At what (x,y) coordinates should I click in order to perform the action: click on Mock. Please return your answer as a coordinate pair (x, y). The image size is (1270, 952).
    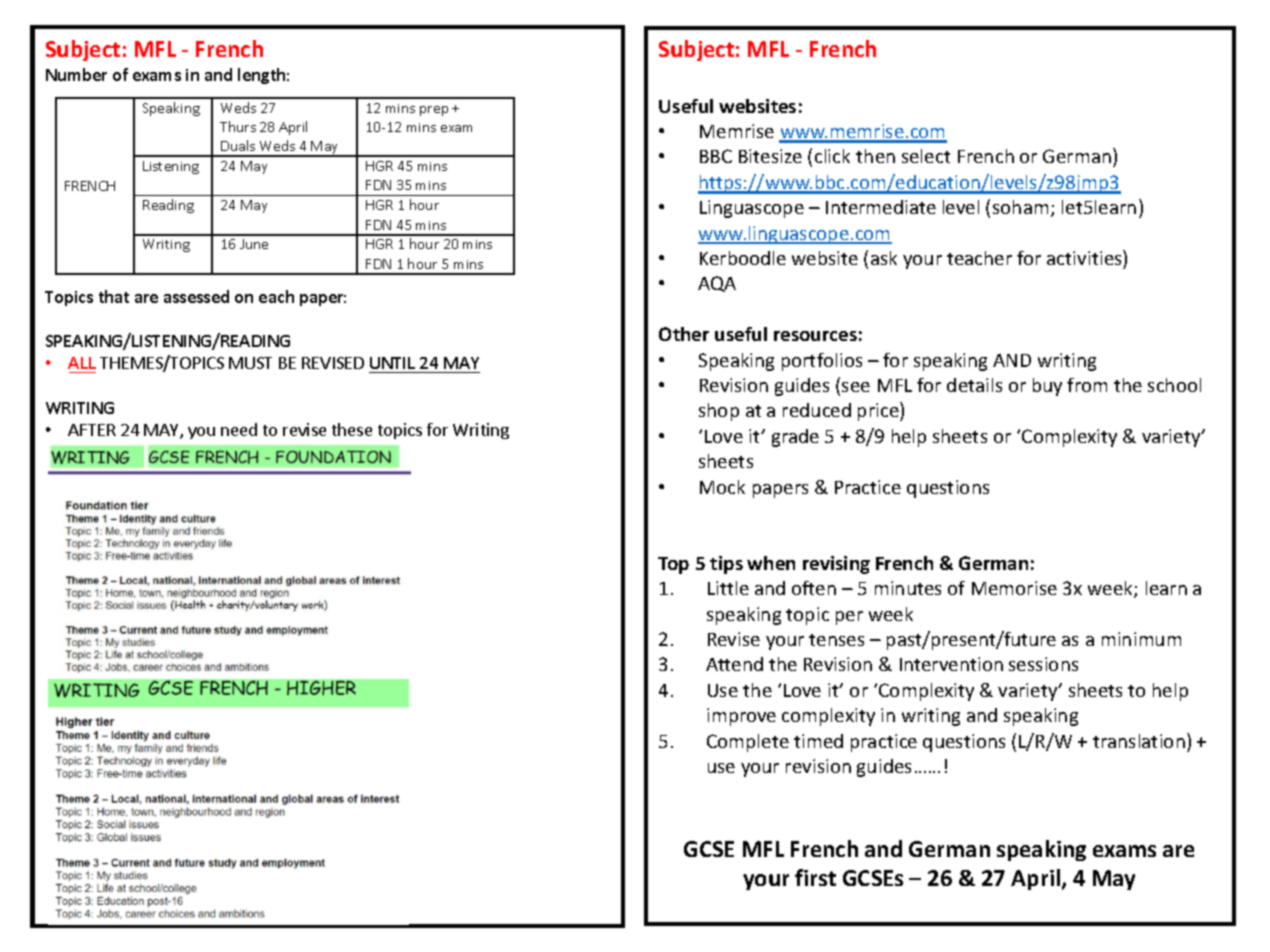
    Looking at the image, I should click on (722, 487).
